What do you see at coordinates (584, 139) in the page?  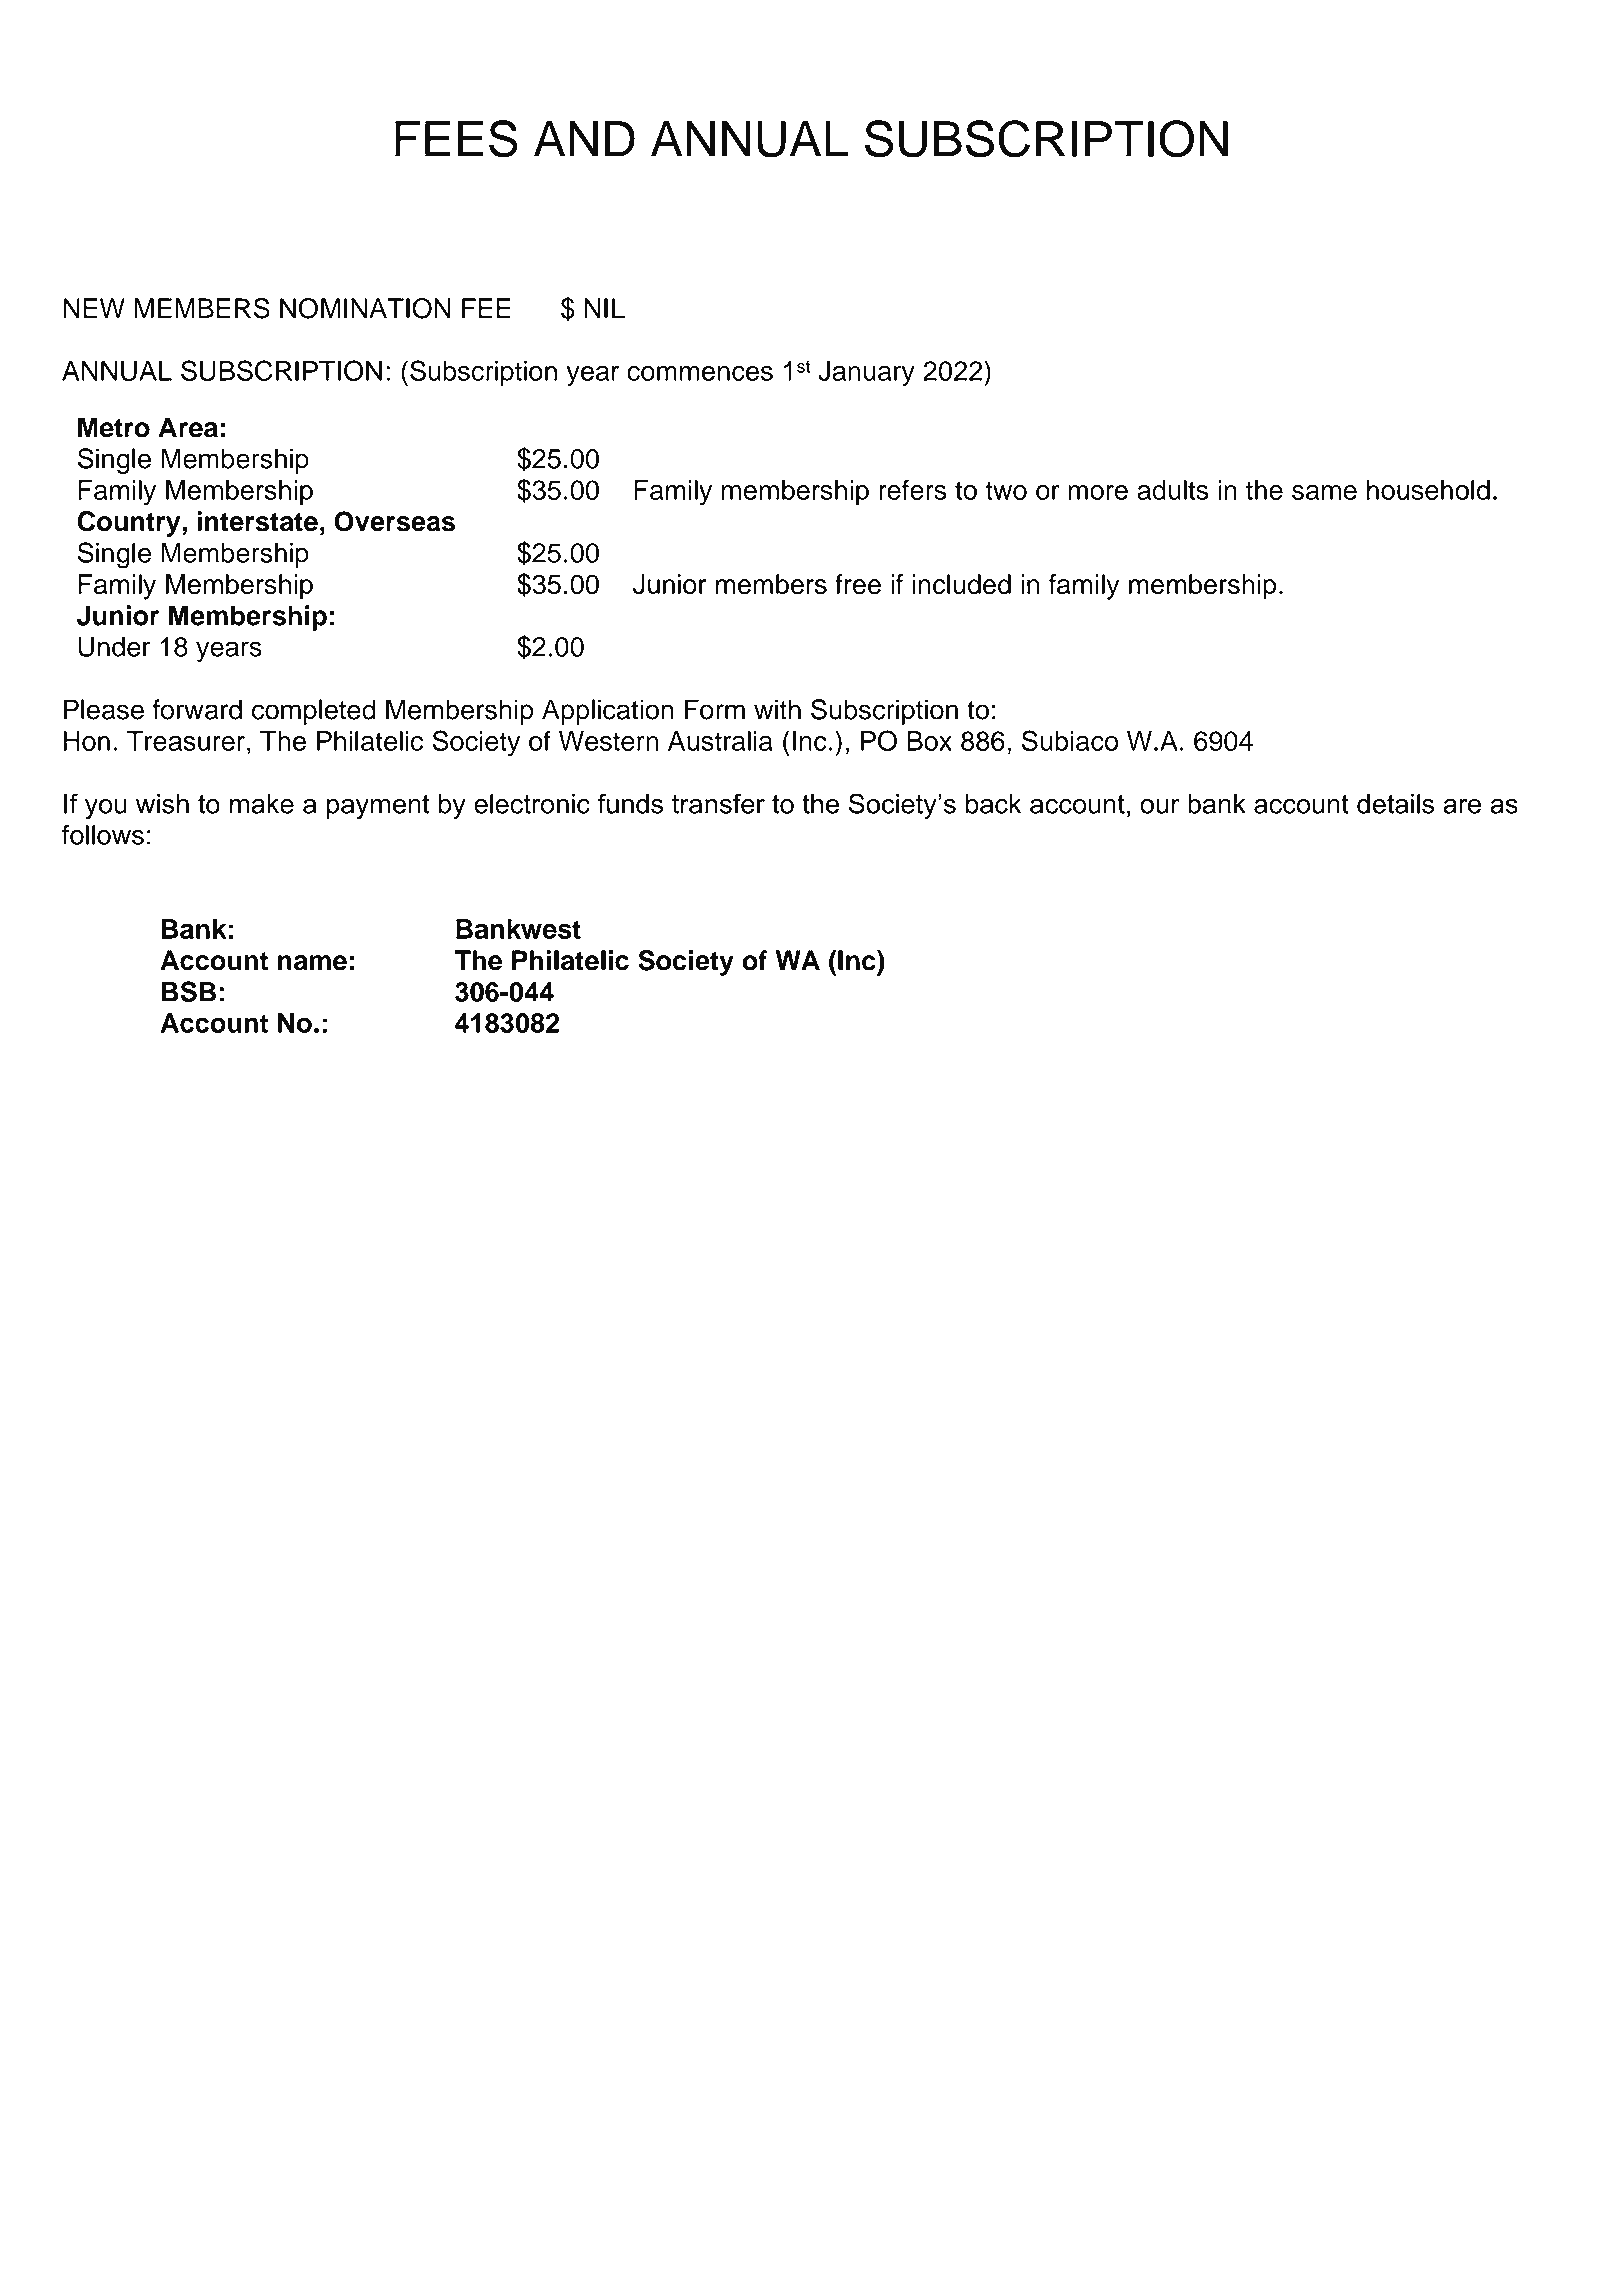 I see `AND` at bounding box center [584, 139].
